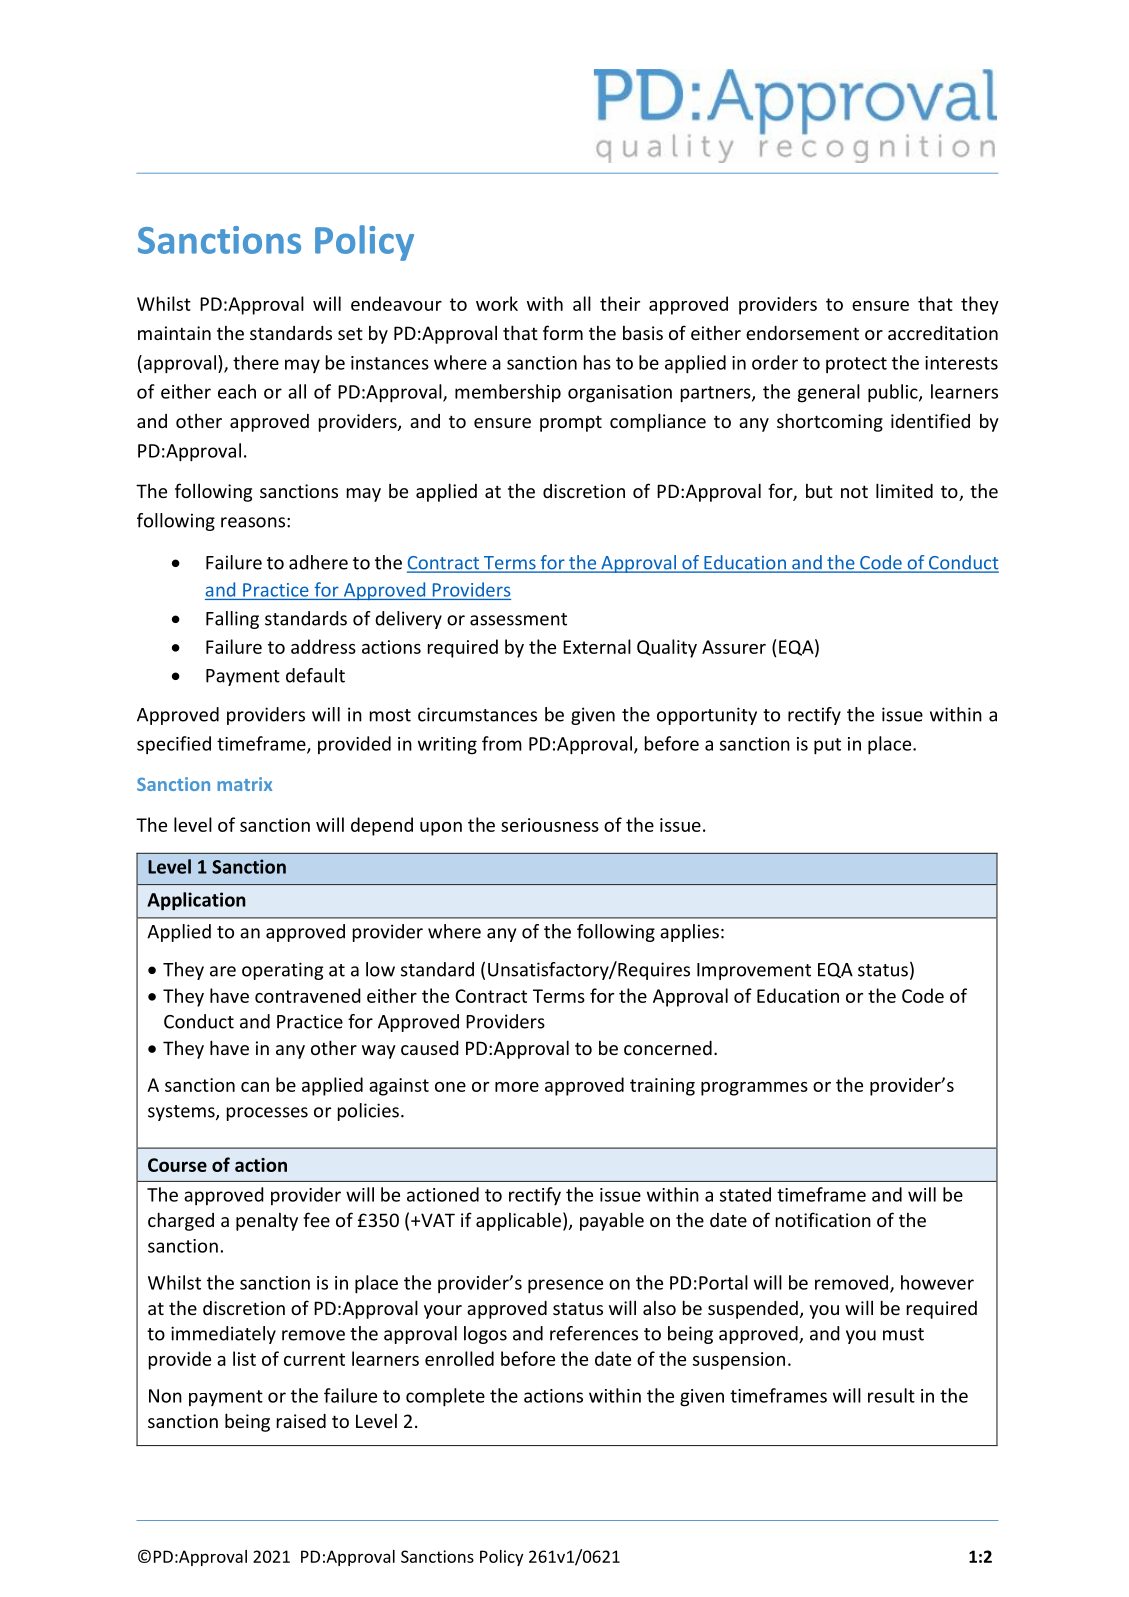  Describe the element at coordinates (244, 1358) in the screenshot. I see `list` at that location.
